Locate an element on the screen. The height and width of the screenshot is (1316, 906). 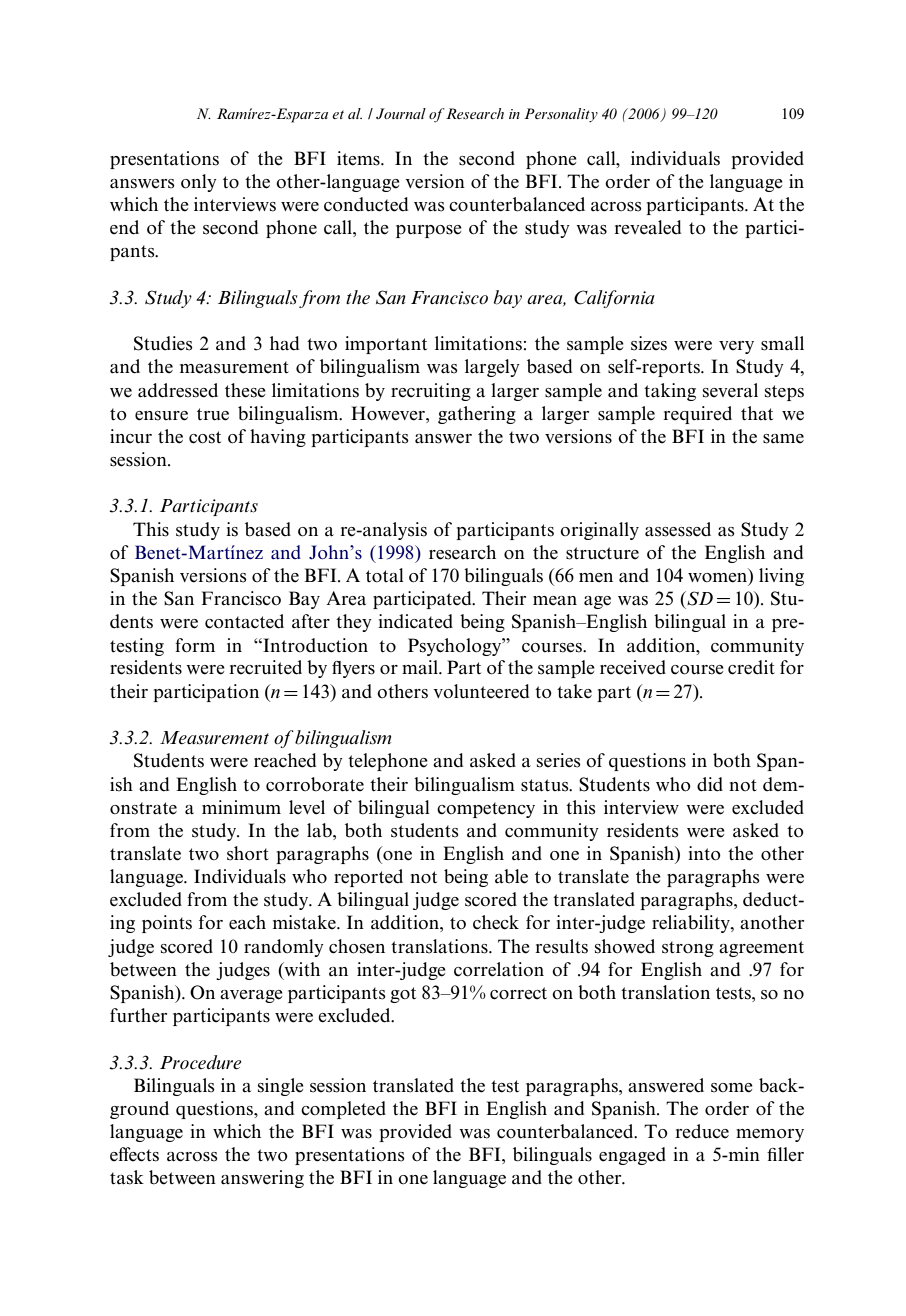
only is located at coordinates (199, 183).
